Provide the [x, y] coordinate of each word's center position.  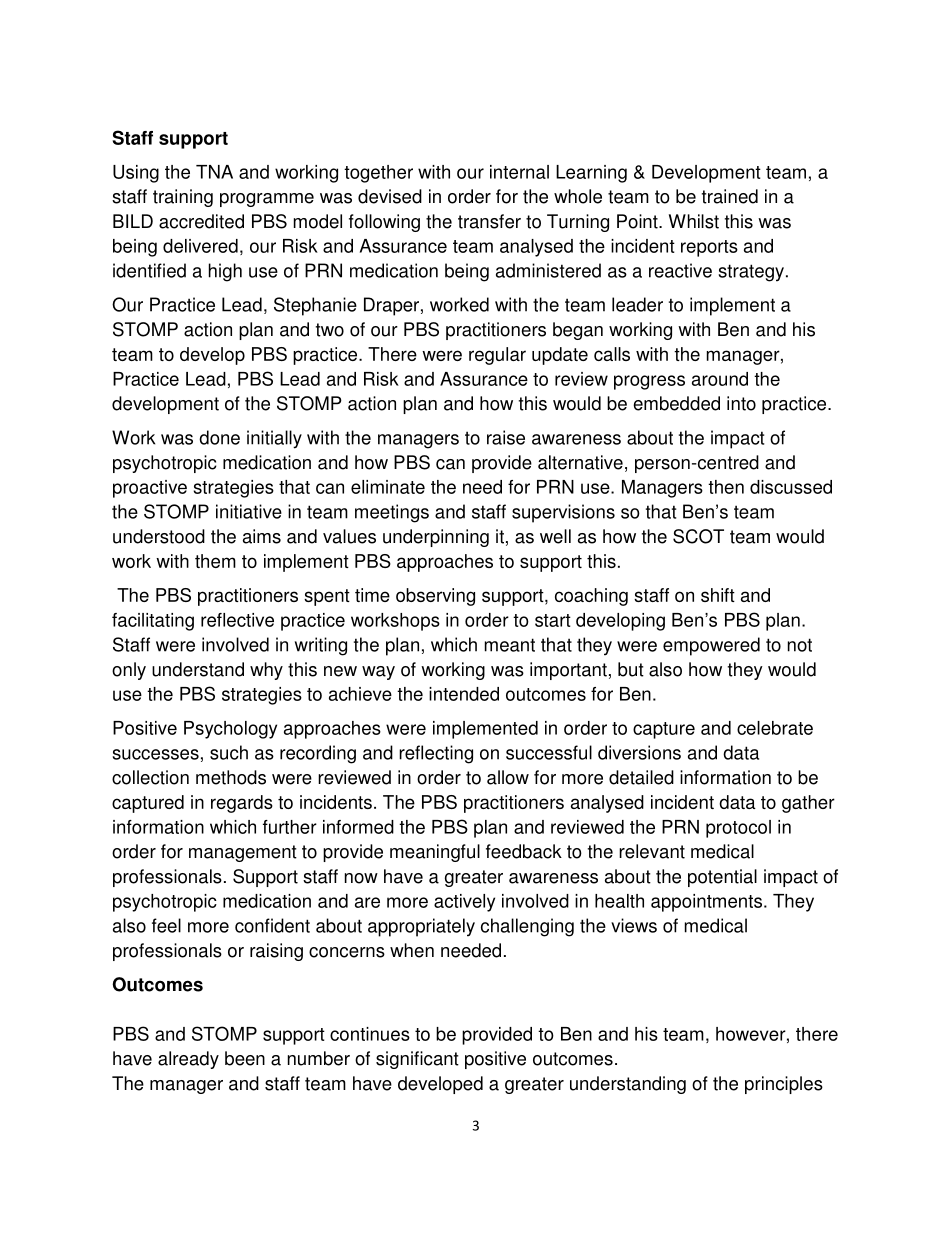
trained [730, 196]
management [243, 853]
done [219, 437]
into [741, 403]
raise [506, 437]
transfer [489, 221]
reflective [237, 620]
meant [510, 645]
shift [718, 595]
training [183, 198]
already [188, 1060]
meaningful [435, 853]
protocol [738, 829]
